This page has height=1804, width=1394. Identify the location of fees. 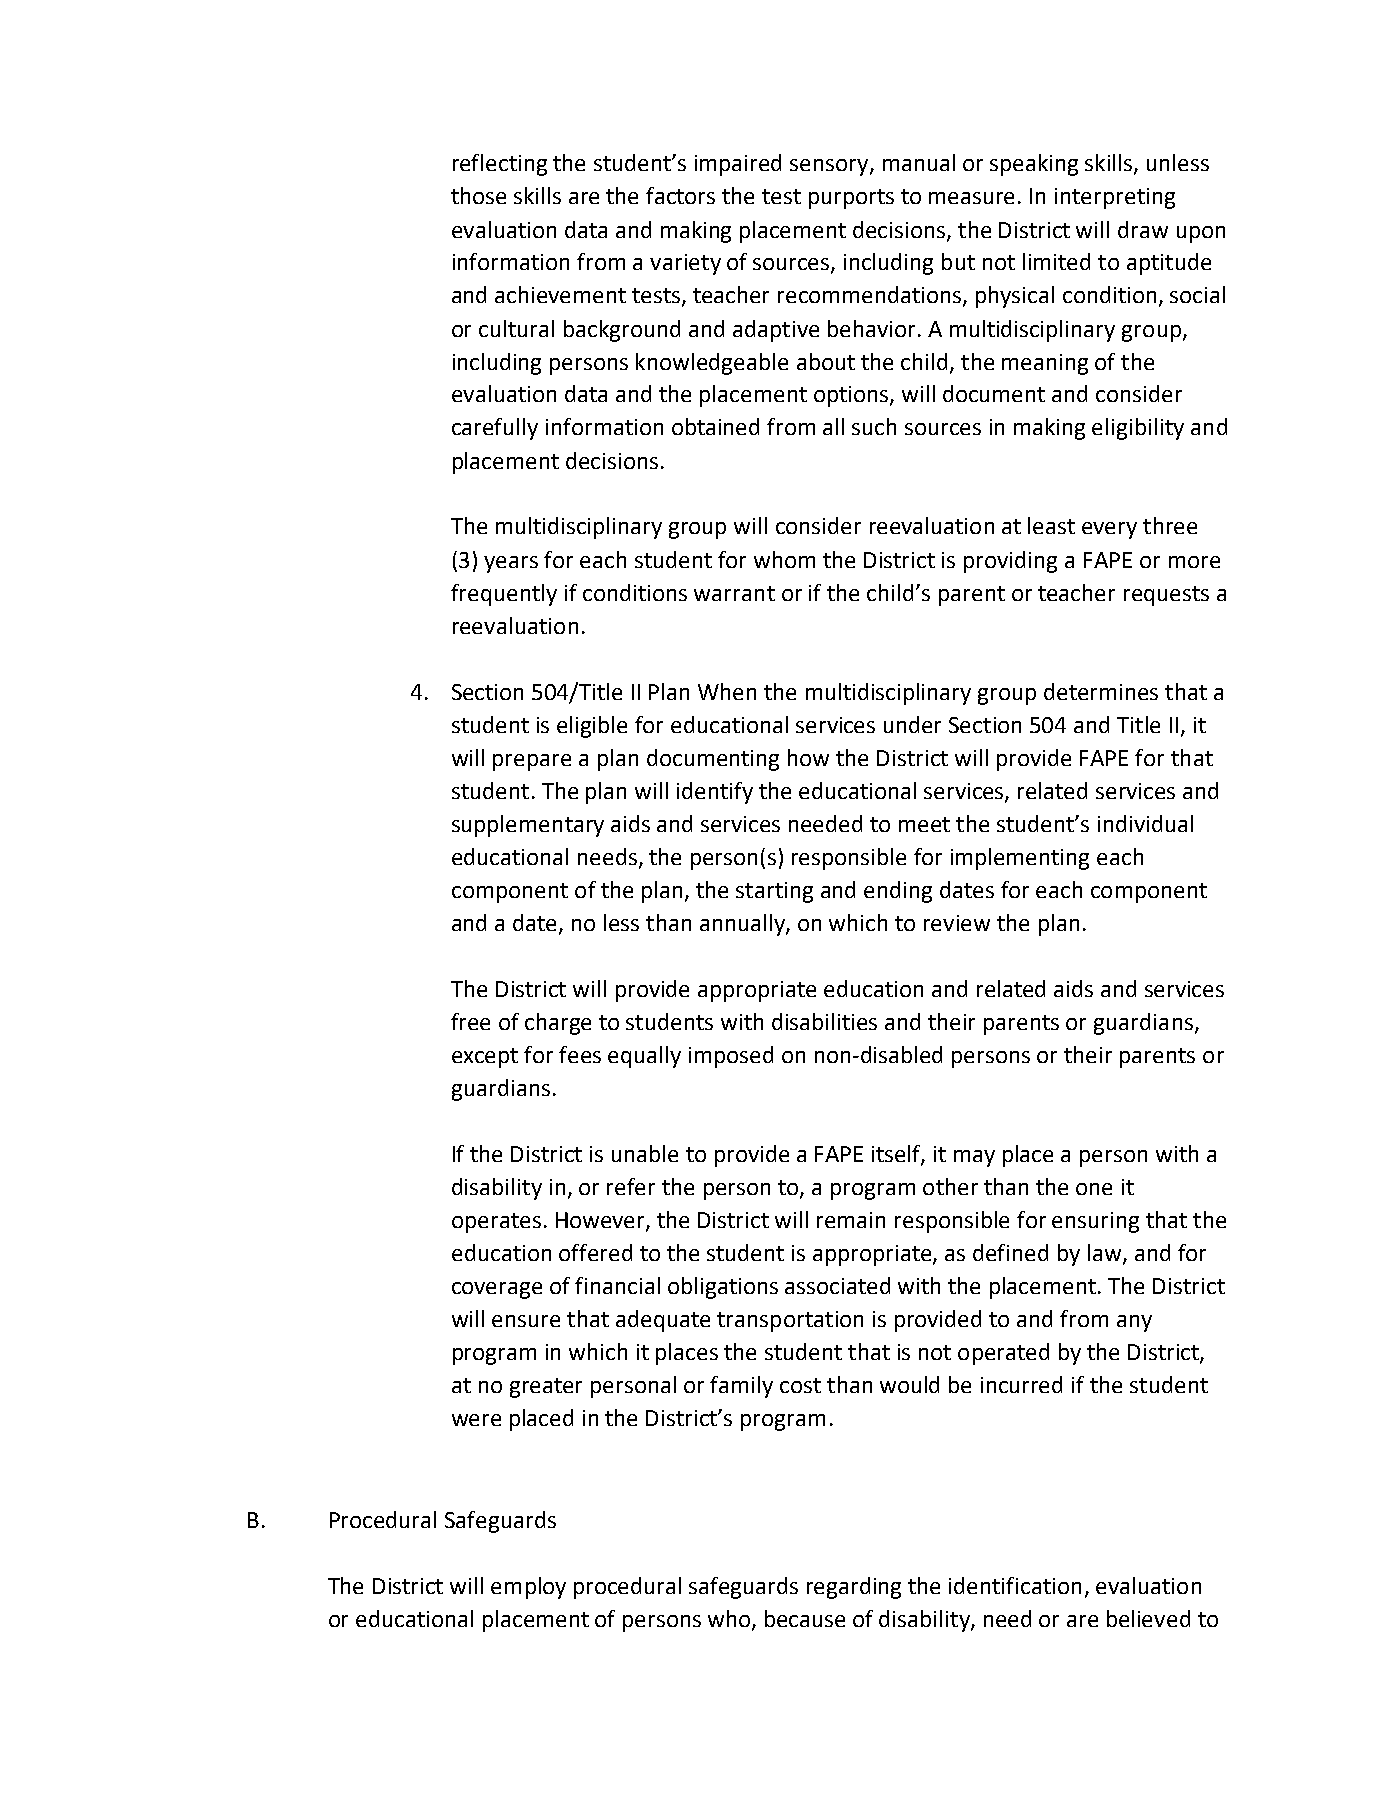
(580, 1054).
